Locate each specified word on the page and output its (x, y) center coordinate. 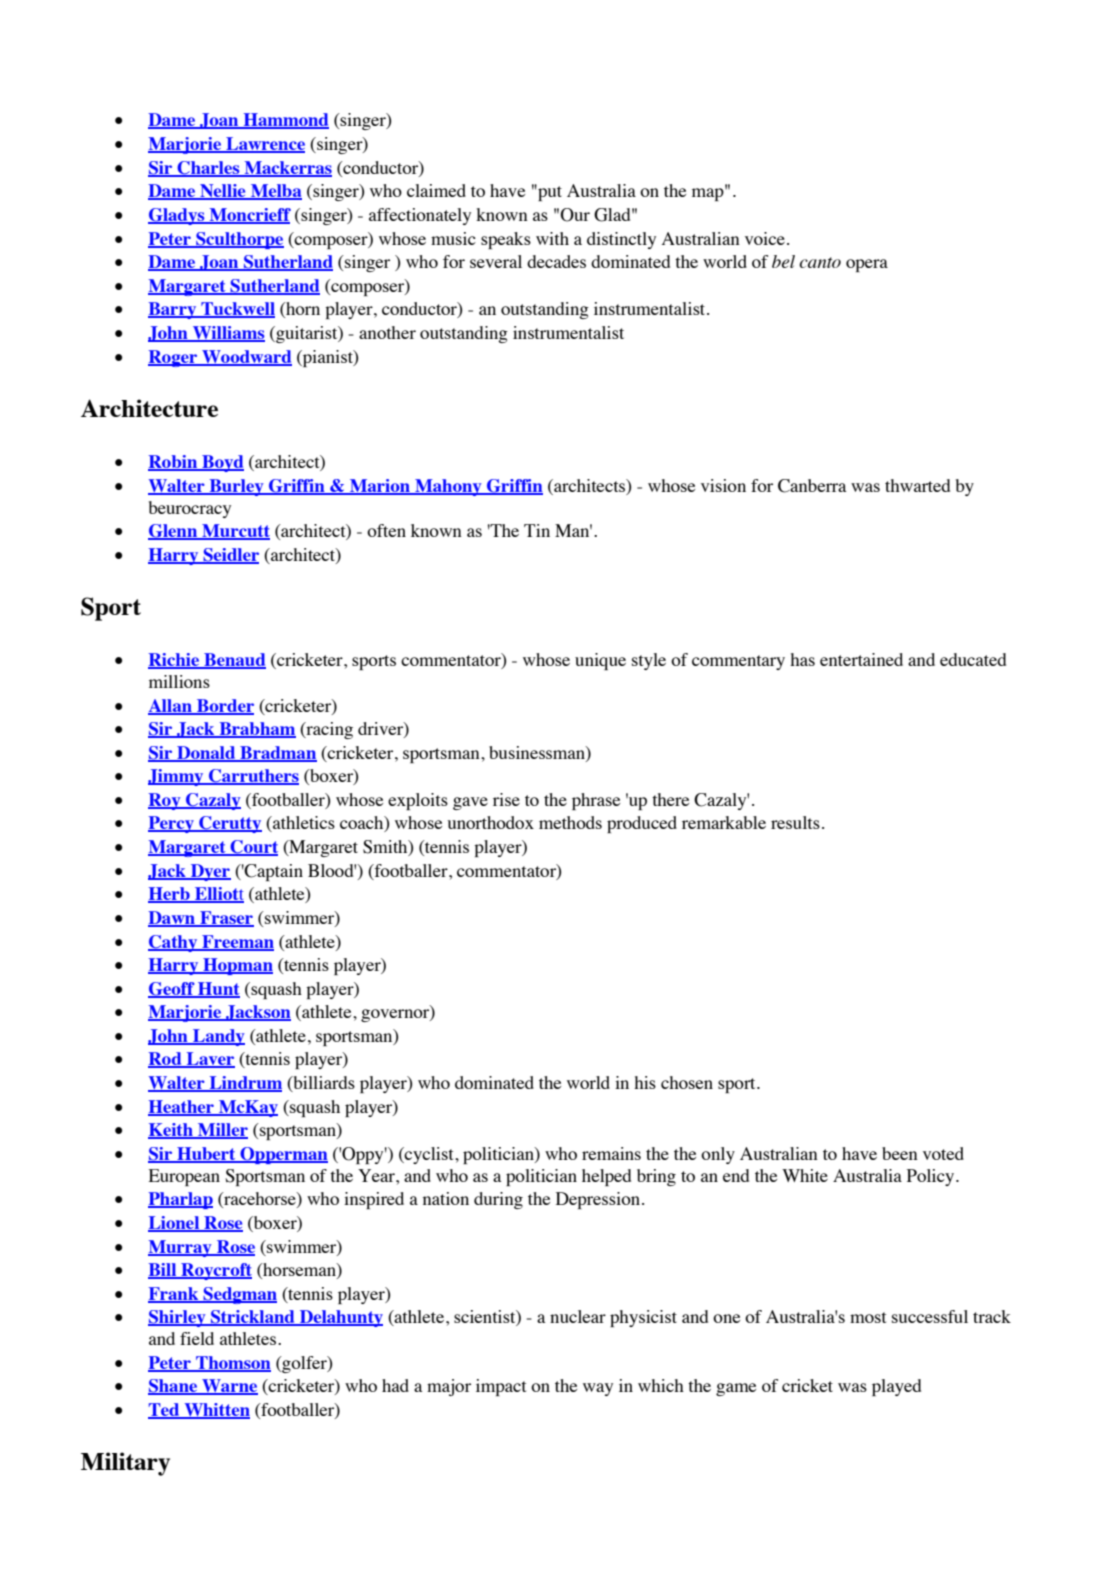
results (795, 822)
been (900, 1153)
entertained (861, 659)
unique (600, 661)
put (549, 192)
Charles (208, 169)
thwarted (917, 485)
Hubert (206, 1154)
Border (224, 706)
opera (867, 265)
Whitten (216, 1411)
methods (570, 822)
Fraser (226, 918)
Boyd (222, 463)
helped (606, 1177)
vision (723, 485)
